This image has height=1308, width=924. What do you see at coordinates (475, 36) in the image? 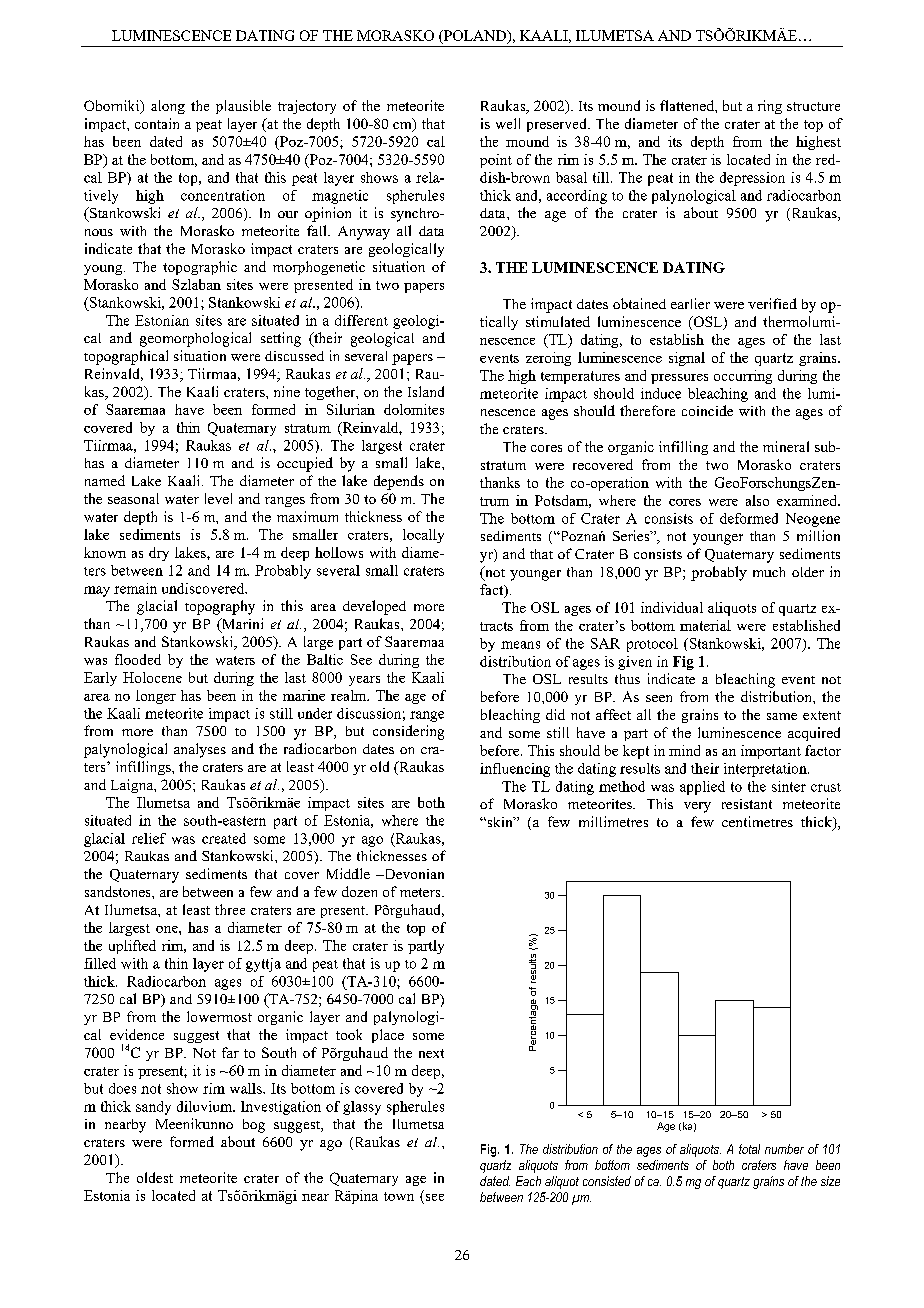
I see `POLAND` at bounding box center [475, 36].
